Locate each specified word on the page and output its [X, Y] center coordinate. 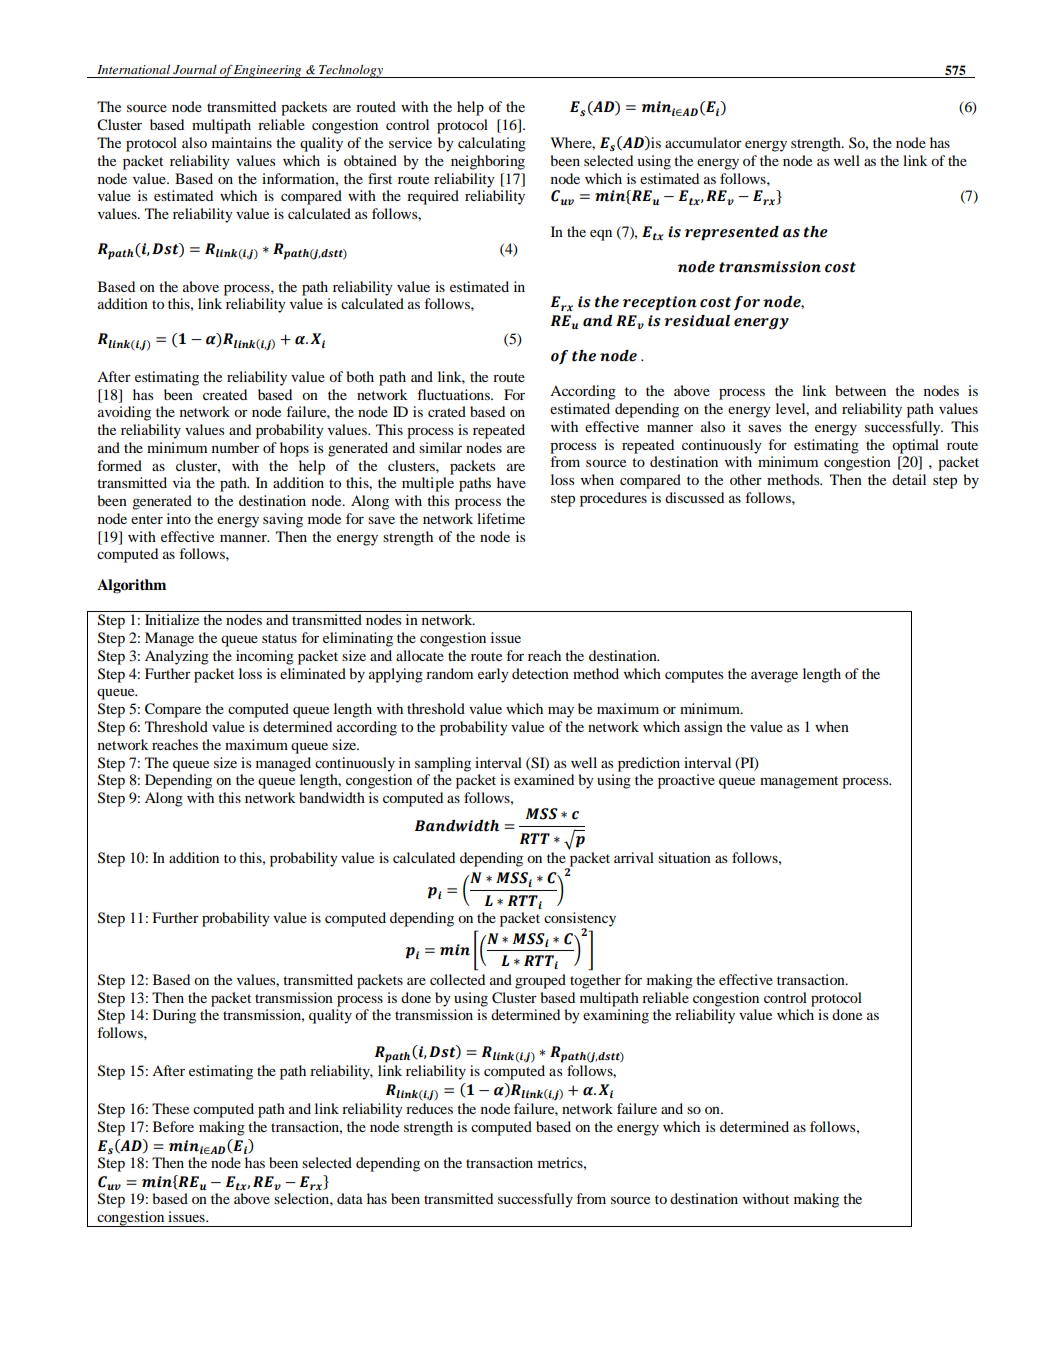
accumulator [703, 142]
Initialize [172, 619]
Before [173, 1126]
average [774, 677]
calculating [492, 144]
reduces [429, 1108]
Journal [195, 69]
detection [540, 673]
